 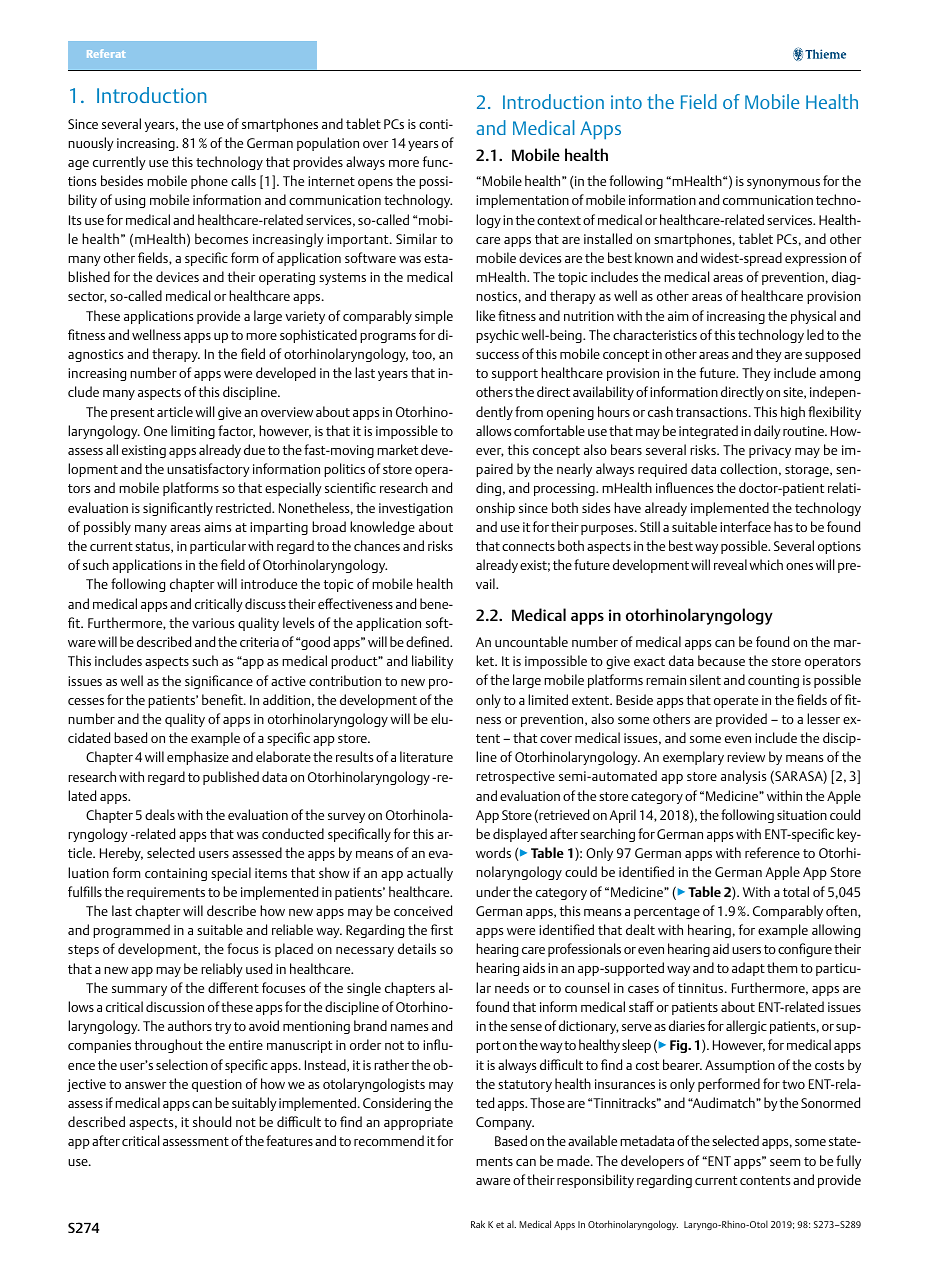 I want to click on defined, so click(x=428, y=641).
